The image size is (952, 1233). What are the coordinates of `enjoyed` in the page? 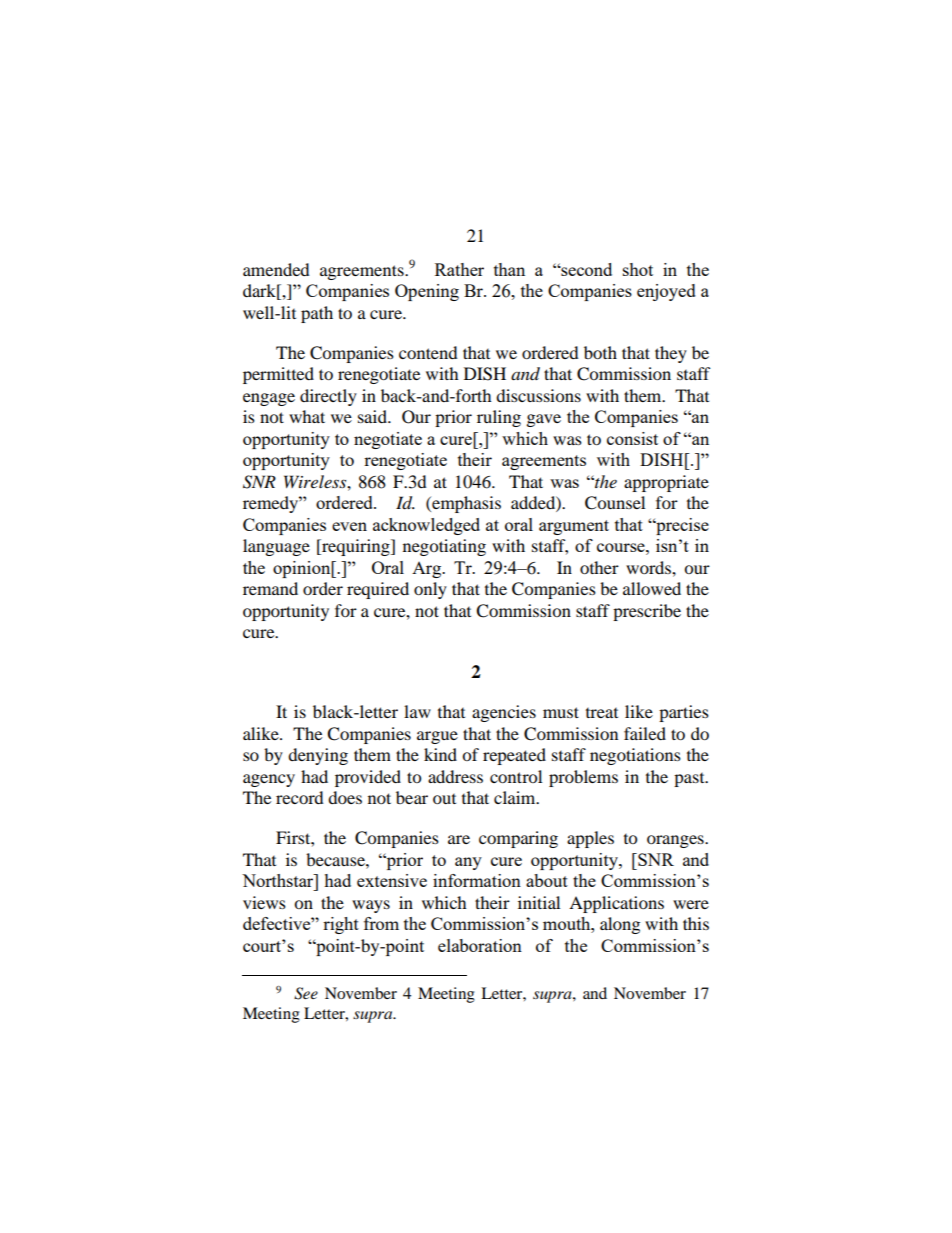 It's located at (666, 292).
